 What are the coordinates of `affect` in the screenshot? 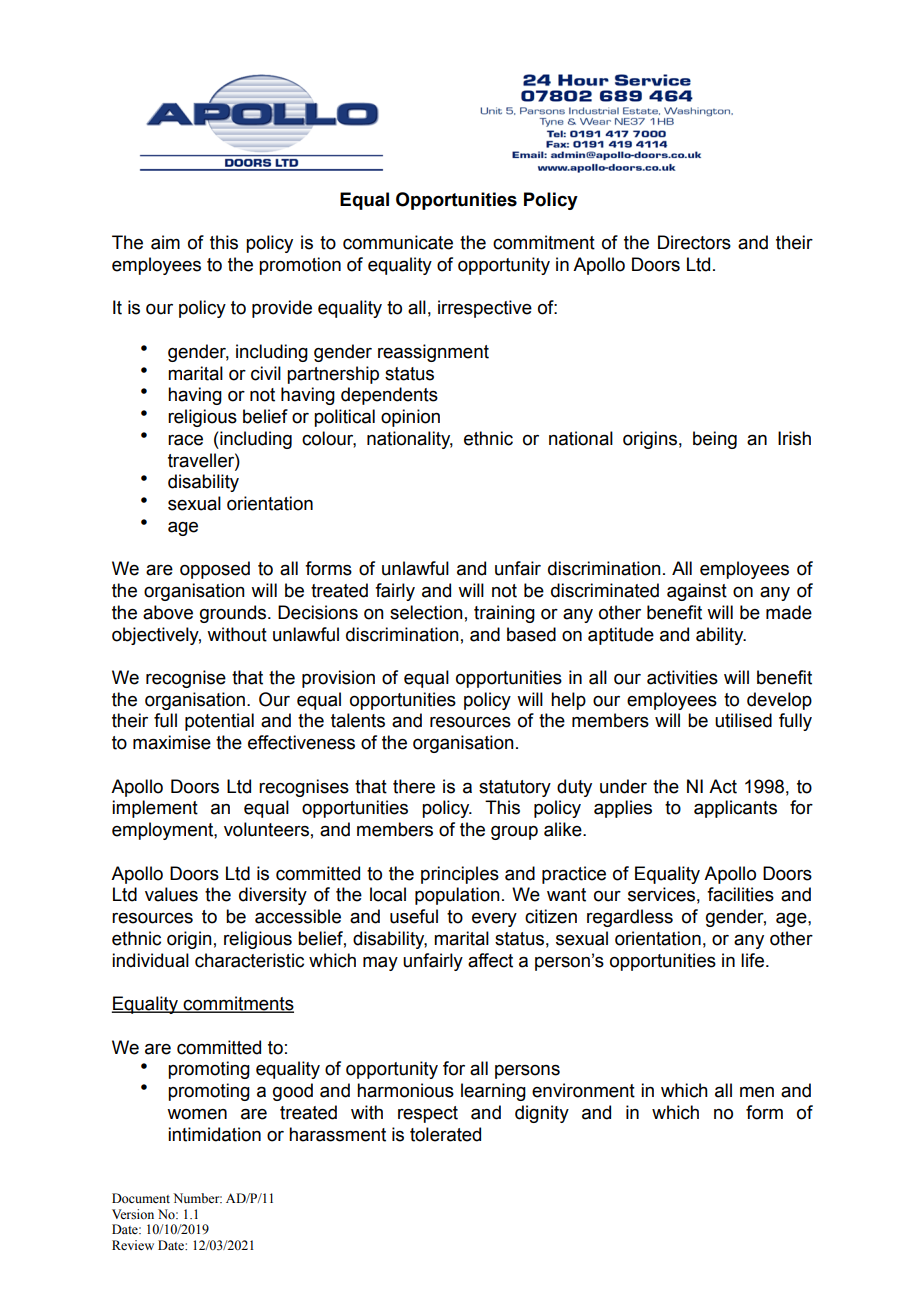 It's located at (490, 960).
